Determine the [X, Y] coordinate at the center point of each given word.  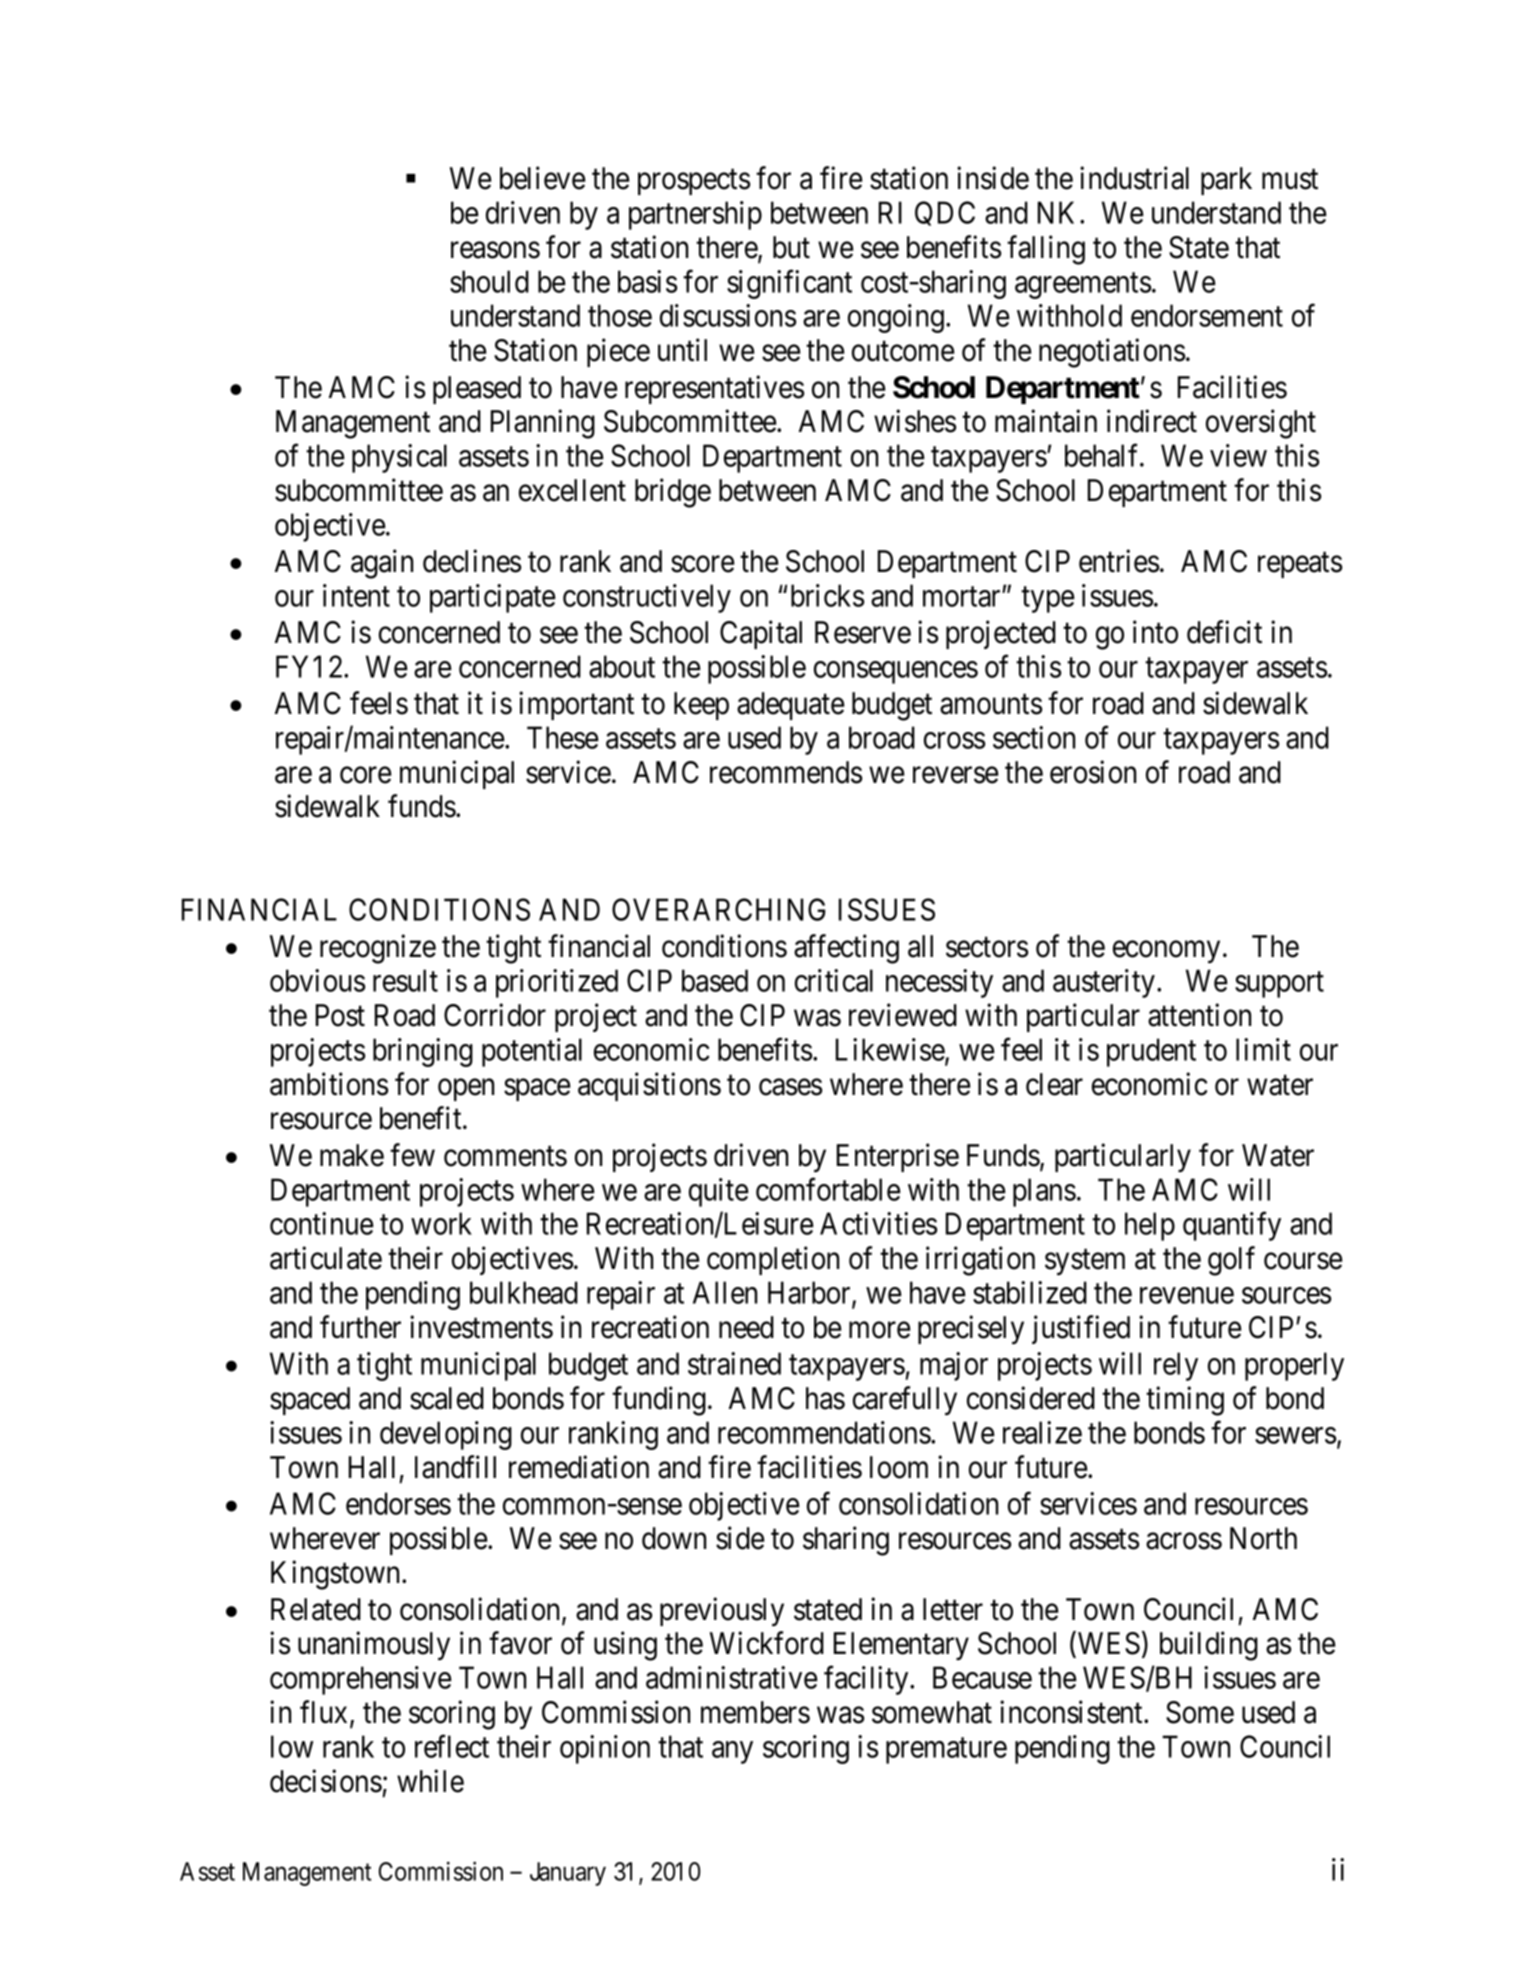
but [791, 247]
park [1226, 181]
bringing [423, 1052]
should [489, 281]
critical [834, 980]
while [430, 1781]
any [732, 1753]
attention [1199, 1015]
